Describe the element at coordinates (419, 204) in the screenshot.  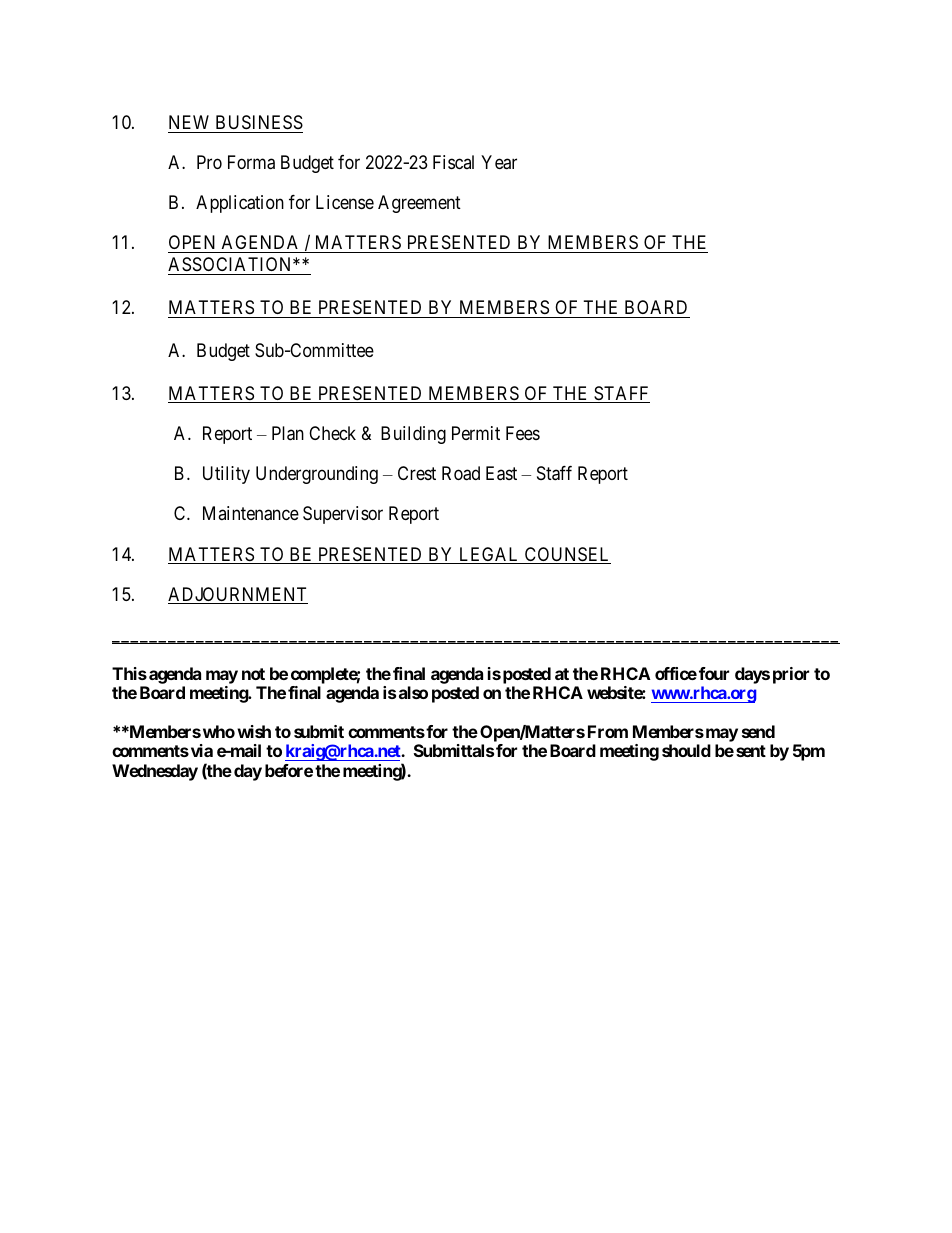
I see `Agreement` at that location.
